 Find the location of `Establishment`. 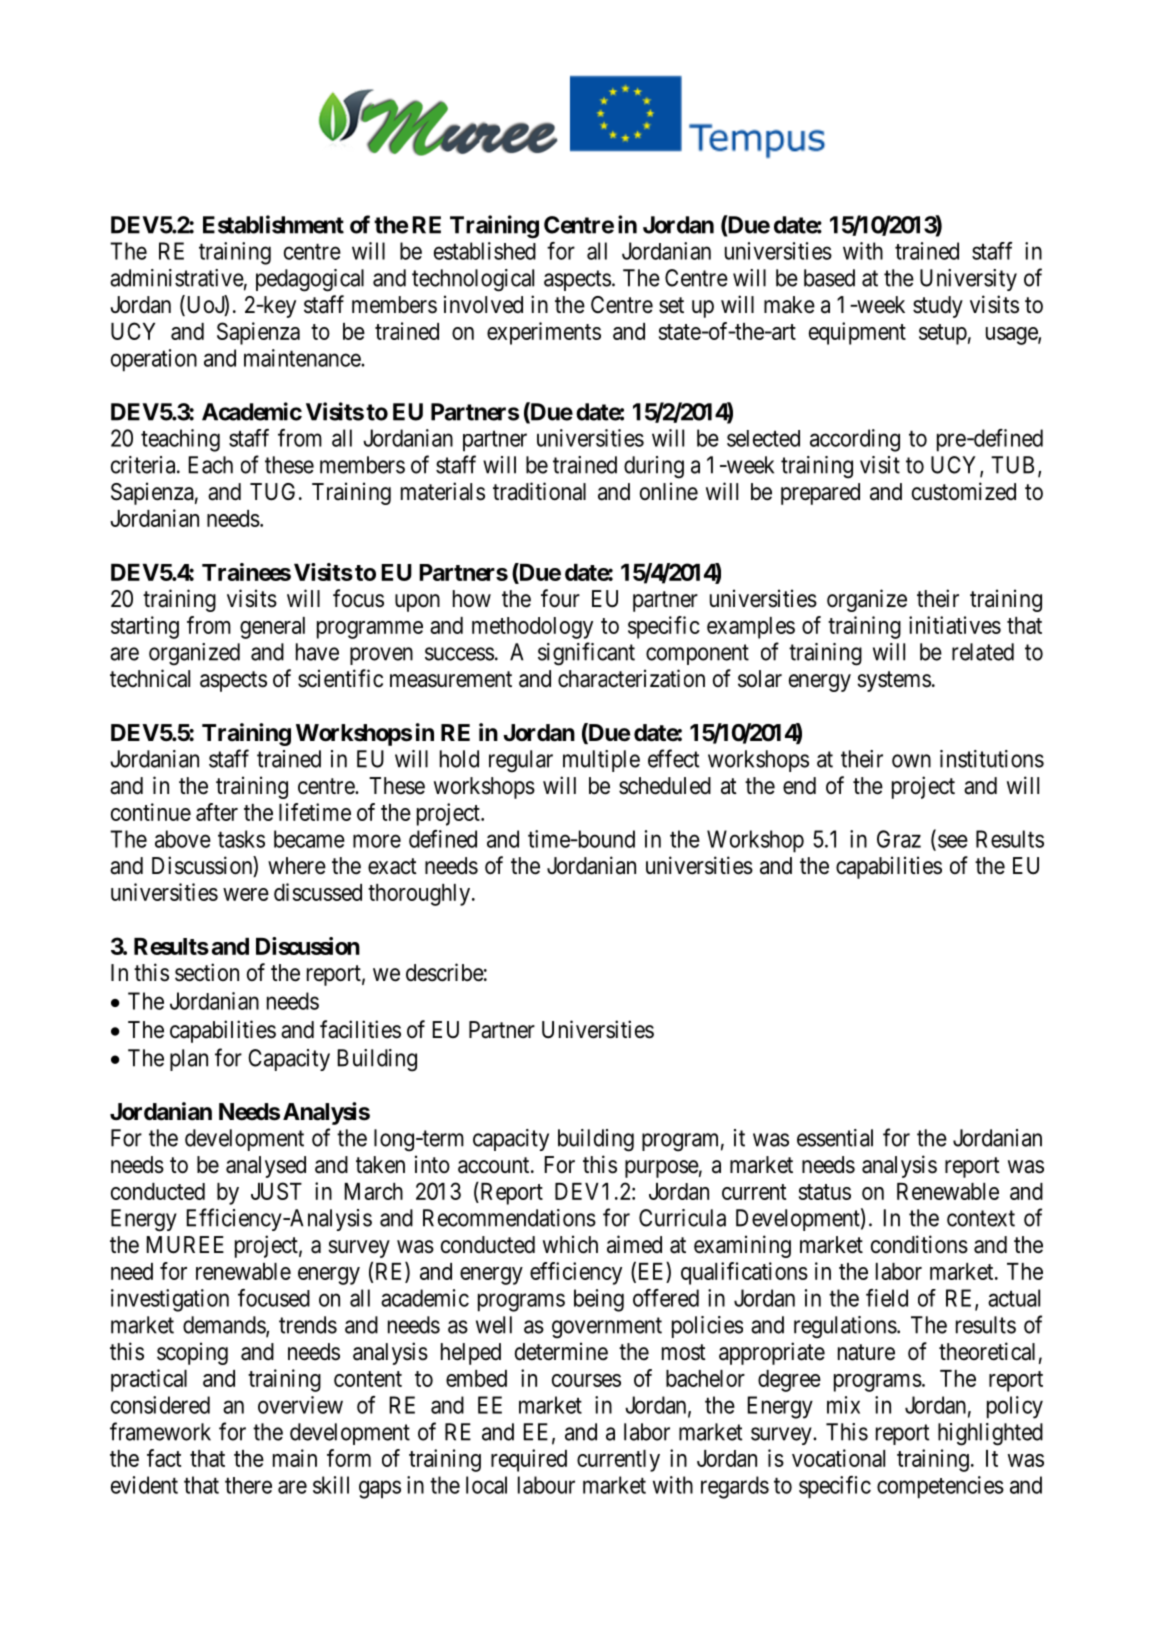

Establishment is located at coordinates (273, 224).
